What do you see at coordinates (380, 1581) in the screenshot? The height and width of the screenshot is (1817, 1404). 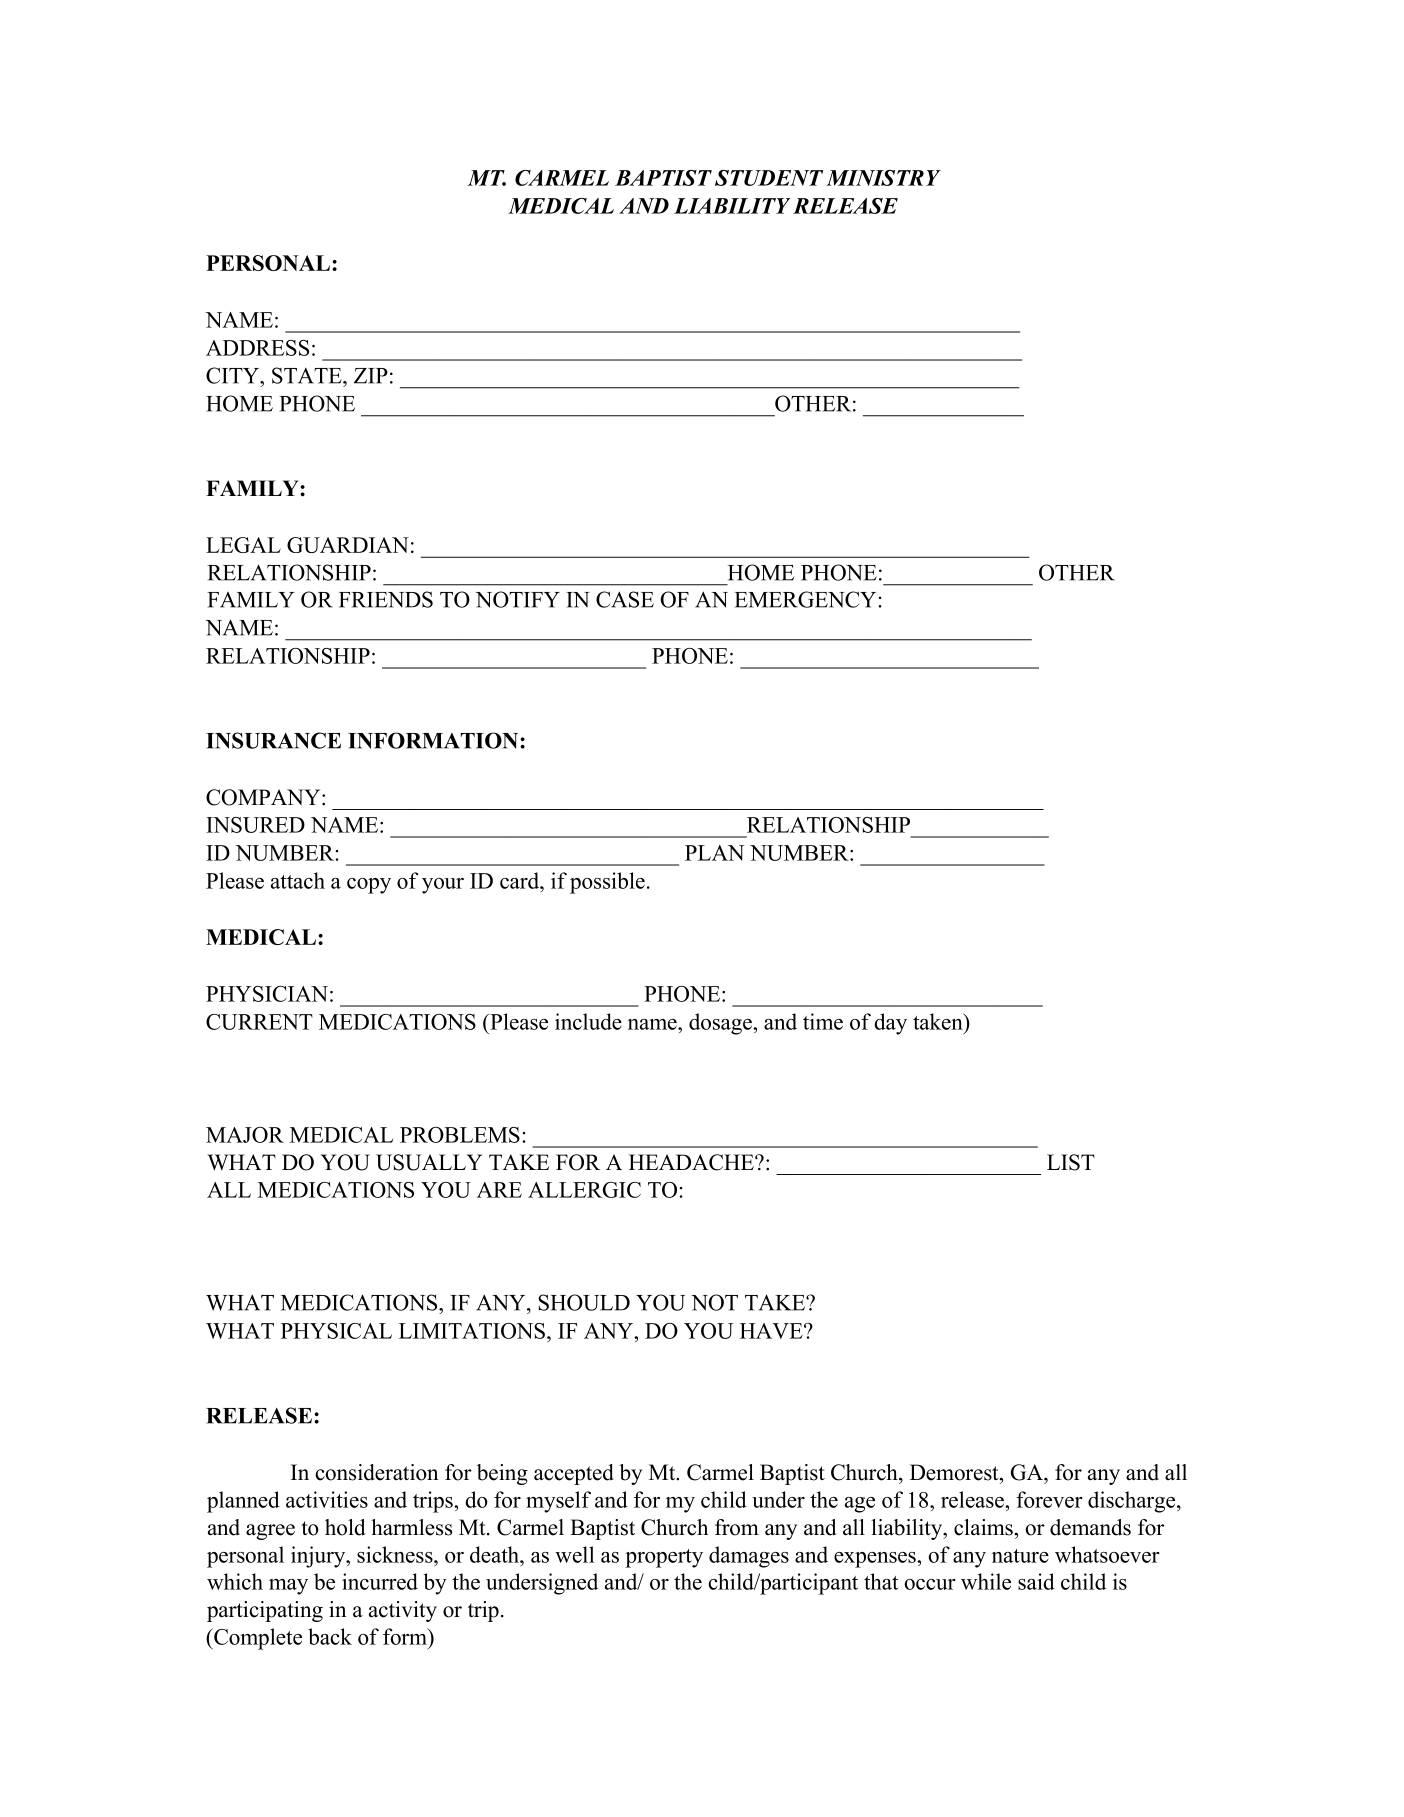 I see `incurred` at bounding box center [380, 1581].
